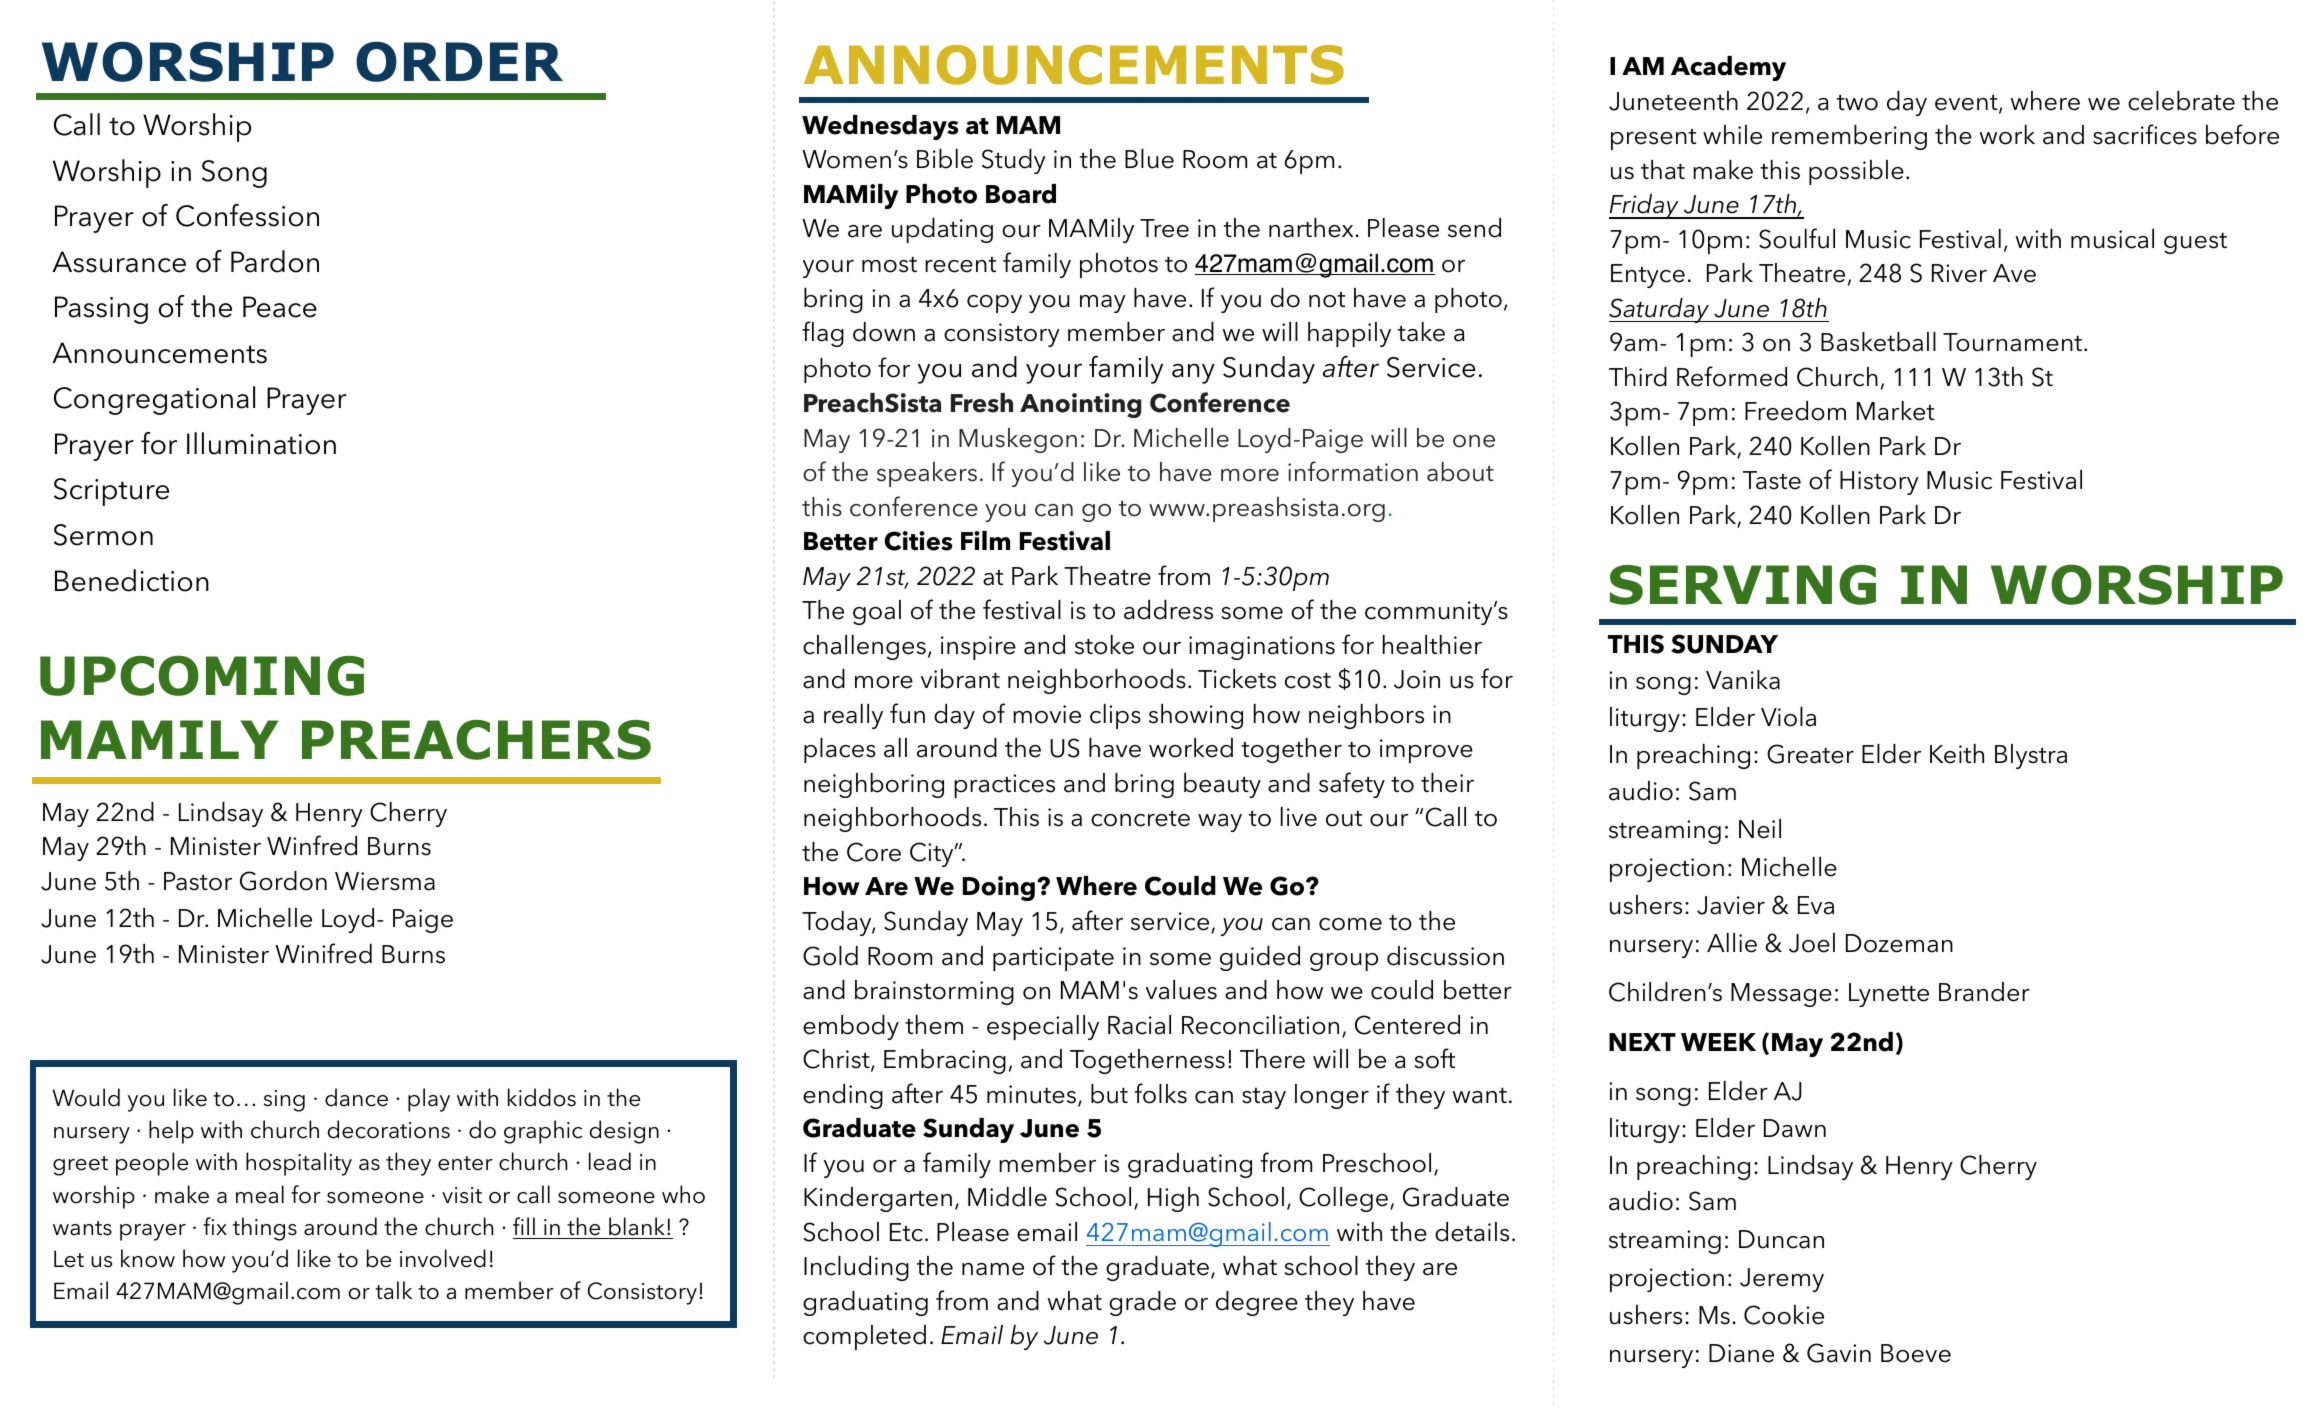 The height and width of the screenshot is (1408, 2320). What do you see at coordinates (459, 61) in the screenshot?
I see `ORDER` at bounding box center [459, 61].
